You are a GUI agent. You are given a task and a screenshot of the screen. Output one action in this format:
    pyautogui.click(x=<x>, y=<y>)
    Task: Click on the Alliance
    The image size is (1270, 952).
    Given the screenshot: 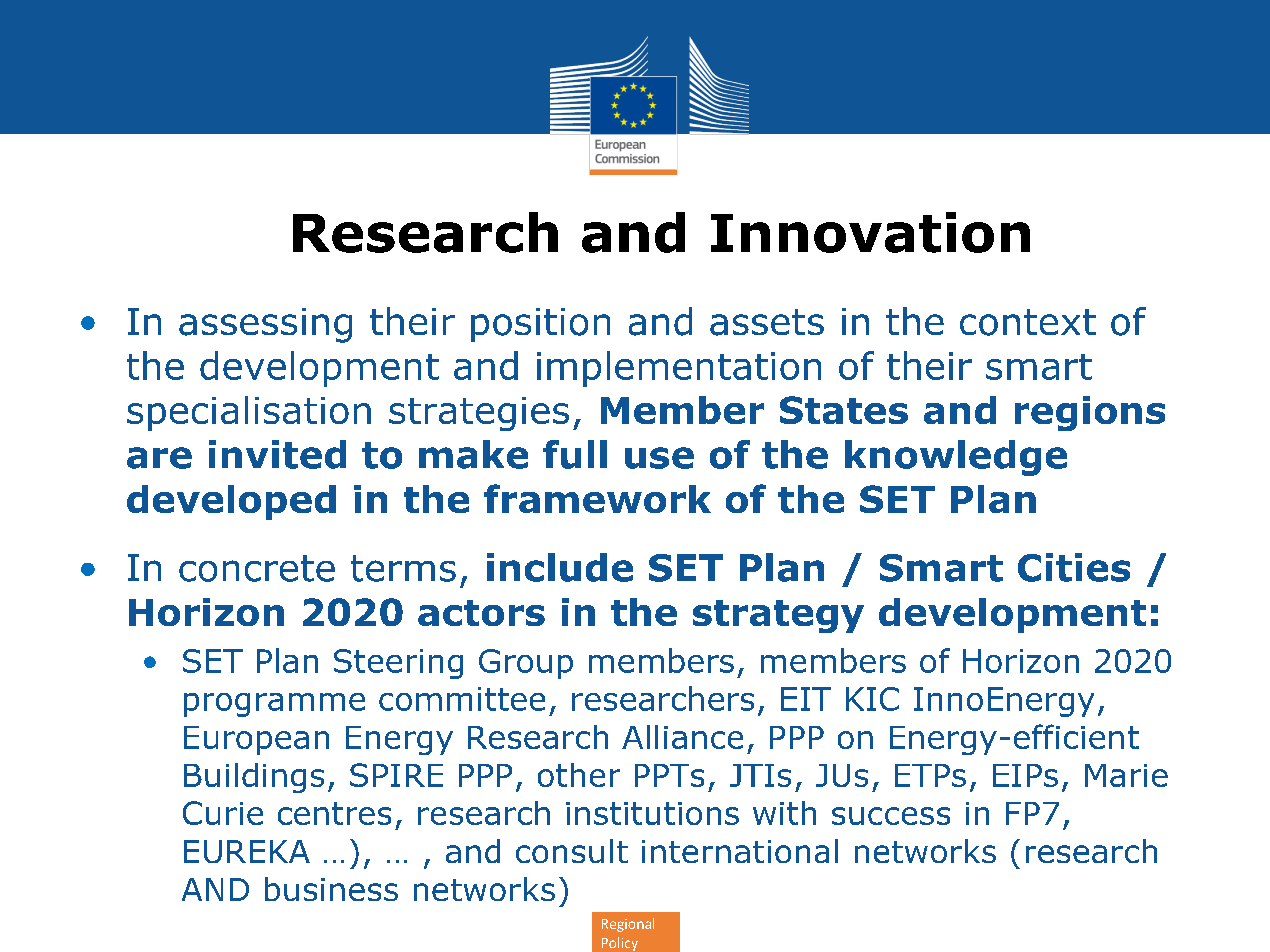 What is the action you would take?
    pyautogui.click(x=682, y=737)
